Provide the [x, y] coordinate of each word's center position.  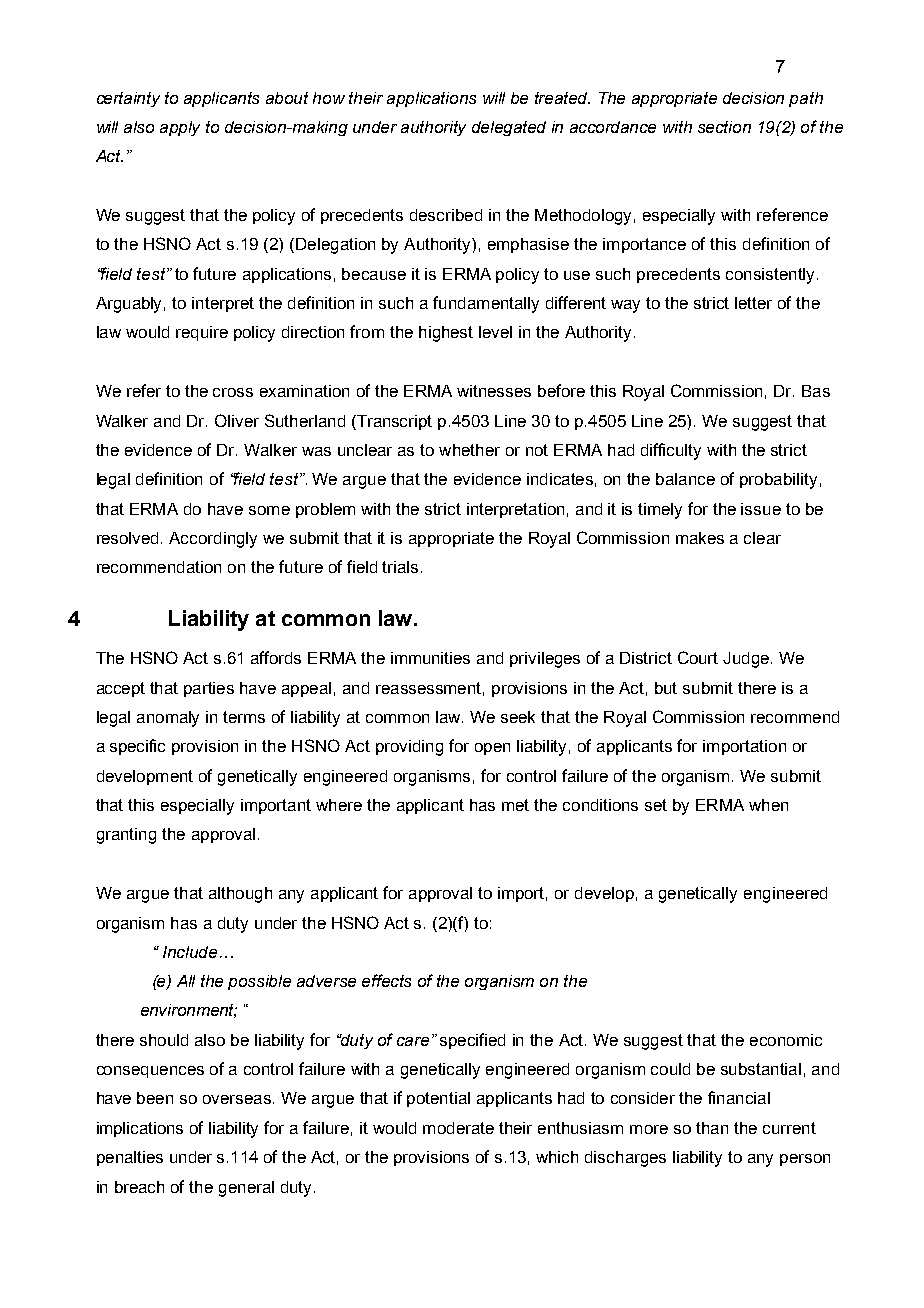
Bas [816, 391]
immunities [430, 658]
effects [386, 980]
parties [209, 689]
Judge [746, 660]
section [724, 127]
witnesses [494, 391]
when [768, 805]
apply [180, 128]
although [240, 895]
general [246, 1189]
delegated [509, 128]
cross [233, 392]
